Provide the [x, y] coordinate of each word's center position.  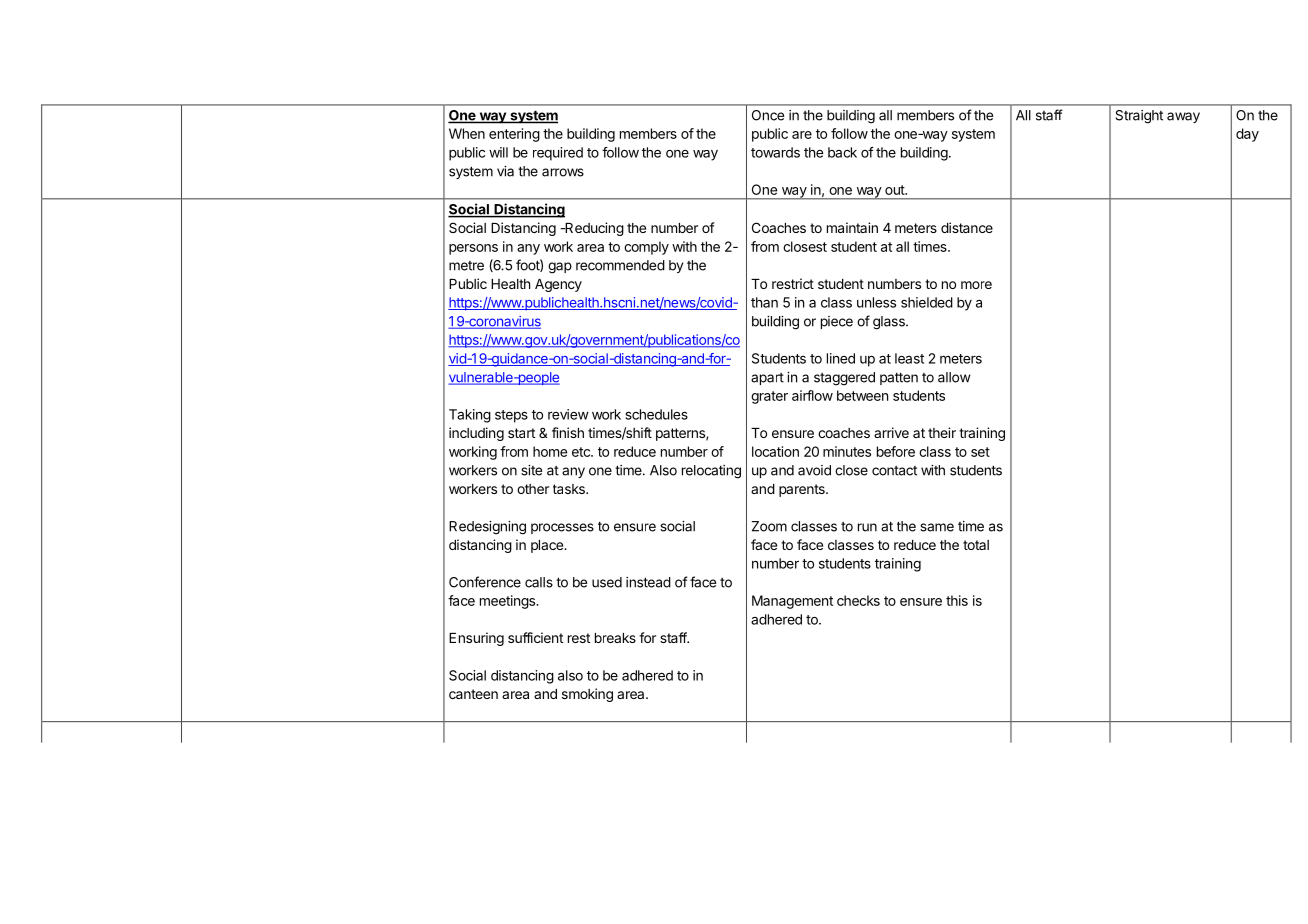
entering [514, 135]
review [568, 414]
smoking [587, 695]
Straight [1139, 117]
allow [954, 377]
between [862, 395]
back [842, 152]
